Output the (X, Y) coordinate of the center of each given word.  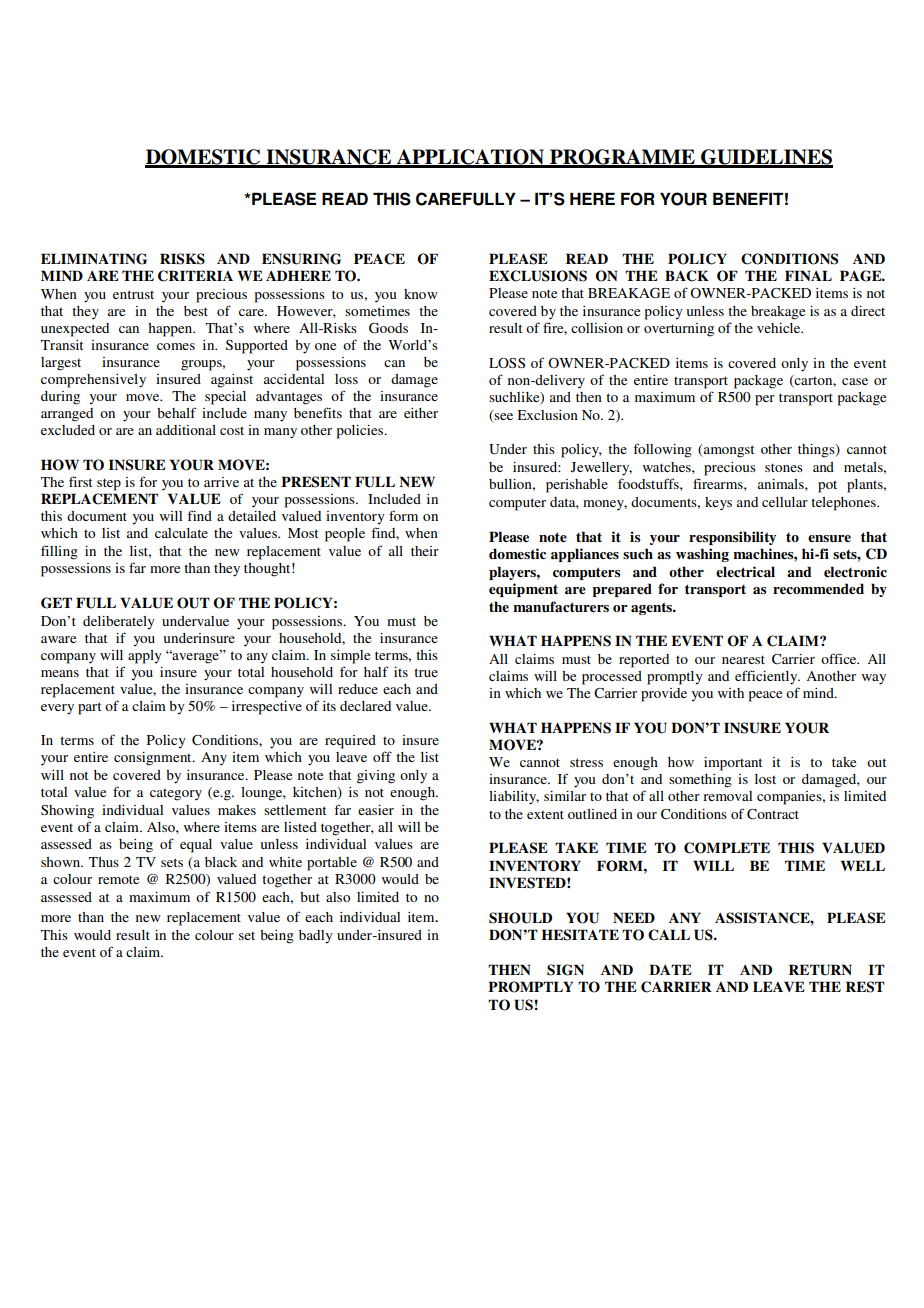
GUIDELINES (766, 158)
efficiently (767, 677)
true (426, 672)
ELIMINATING (94, 259)
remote (118, 879)
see (503, 415)
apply (145, 657)
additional (186, 430)
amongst (728, 451)
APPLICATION (470, 158)
